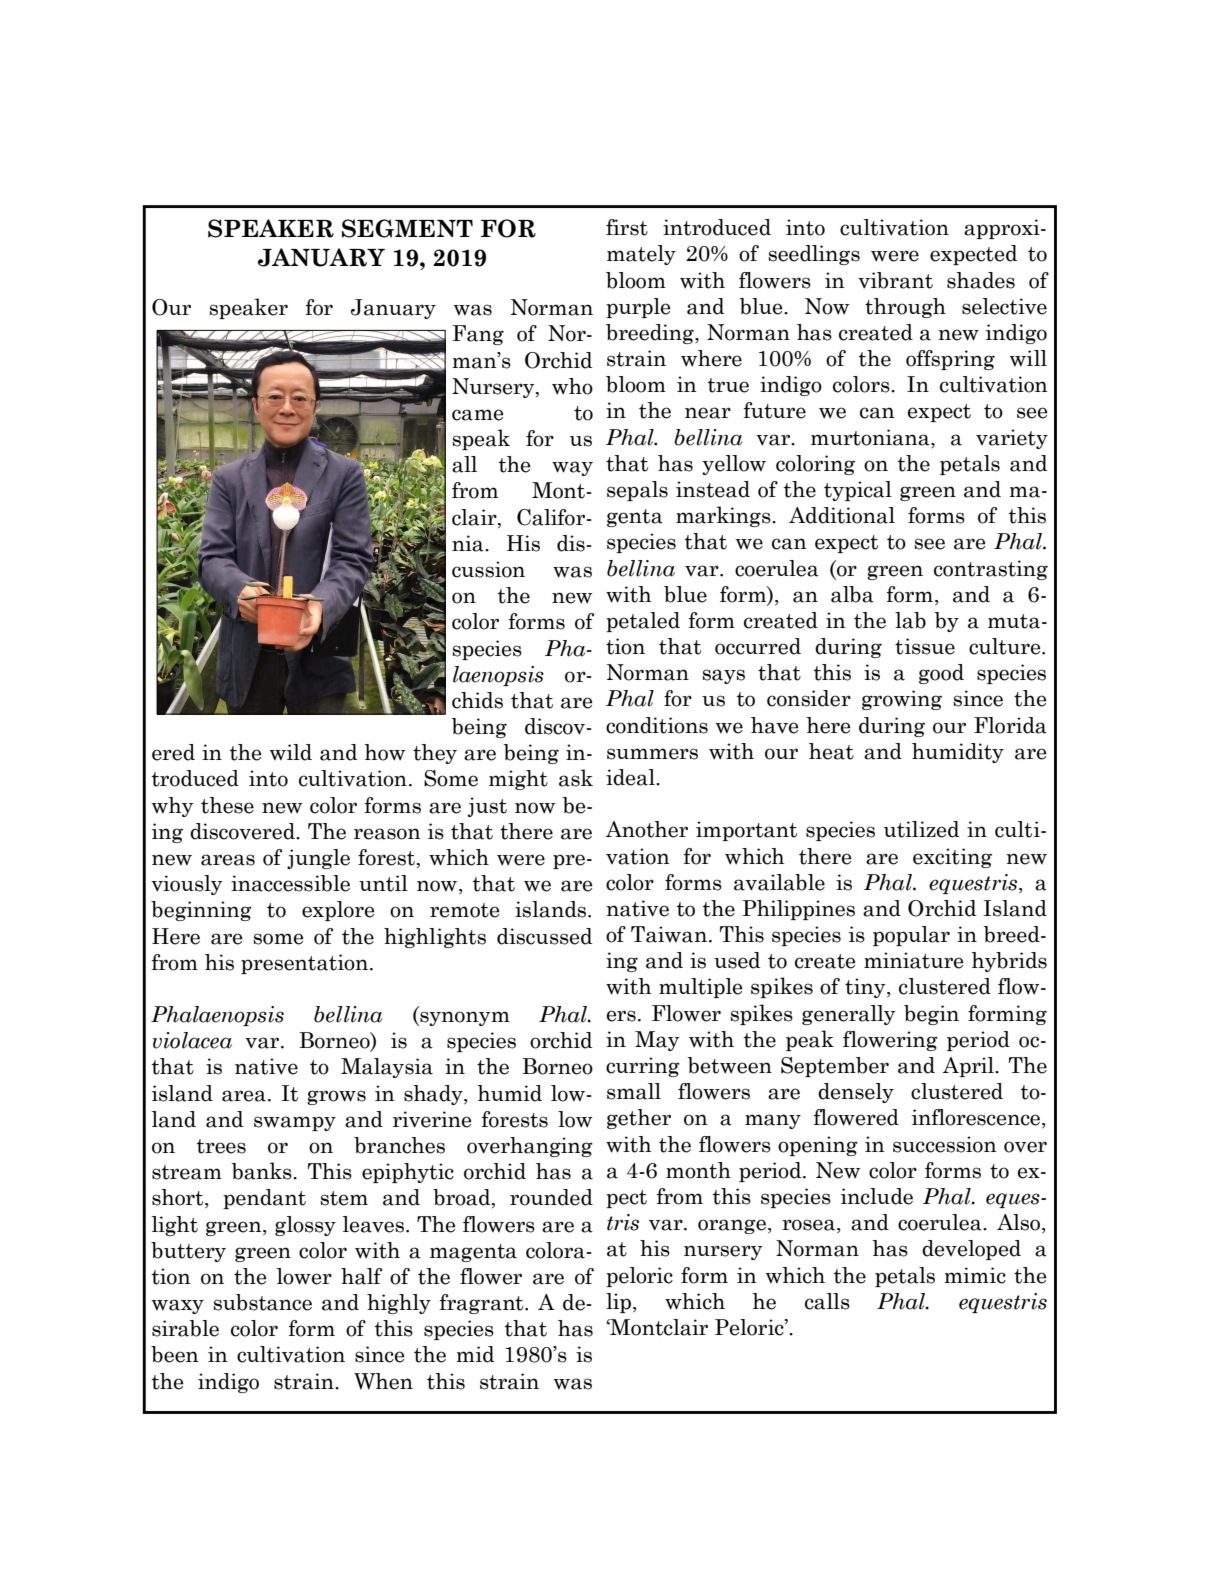 Image resolution: width=1214 pixels, height=1571 pixels. I want to click on says, so click(723, 676).
